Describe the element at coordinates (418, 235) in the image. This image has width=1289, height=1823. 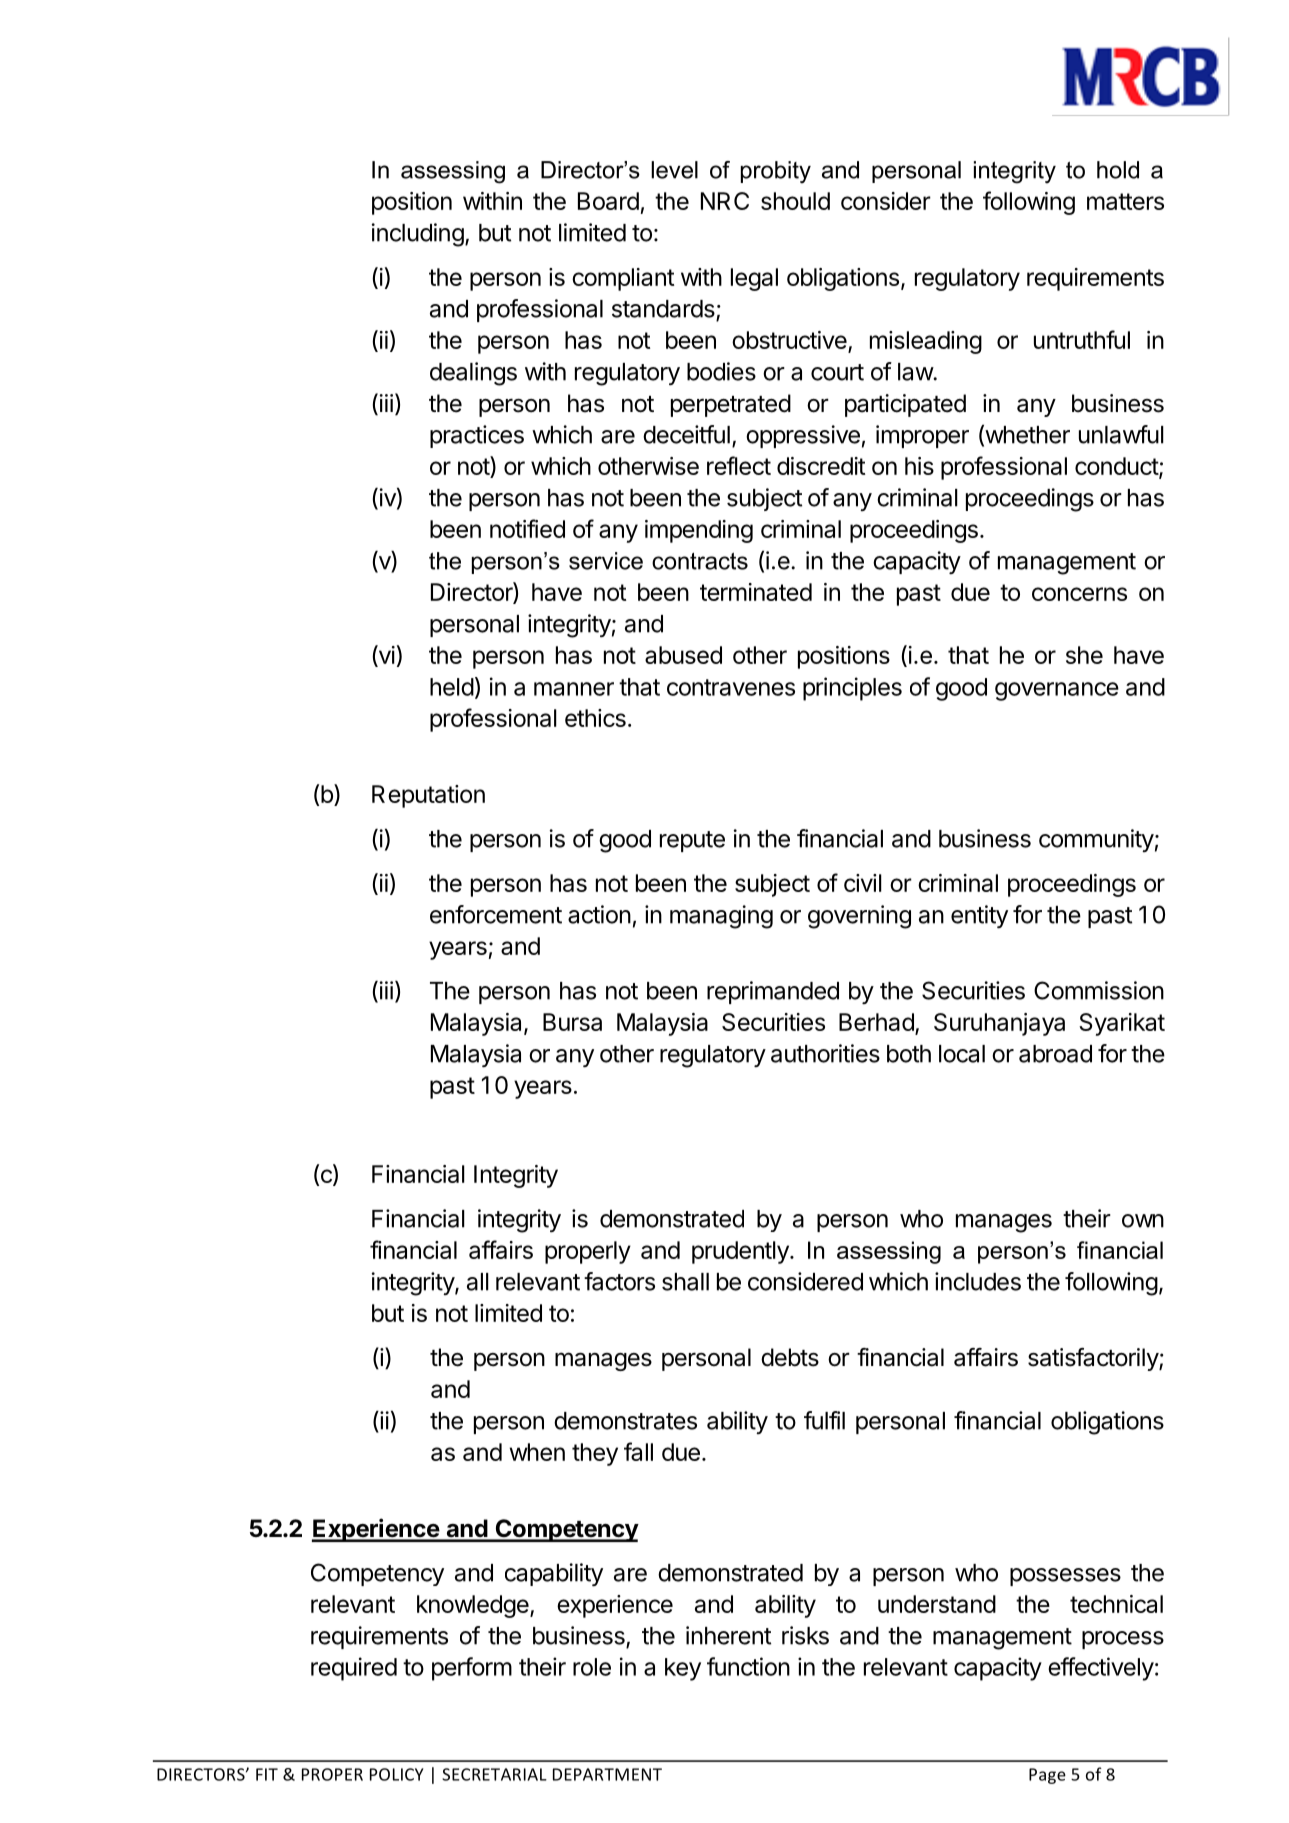
I see `including` at that location.
